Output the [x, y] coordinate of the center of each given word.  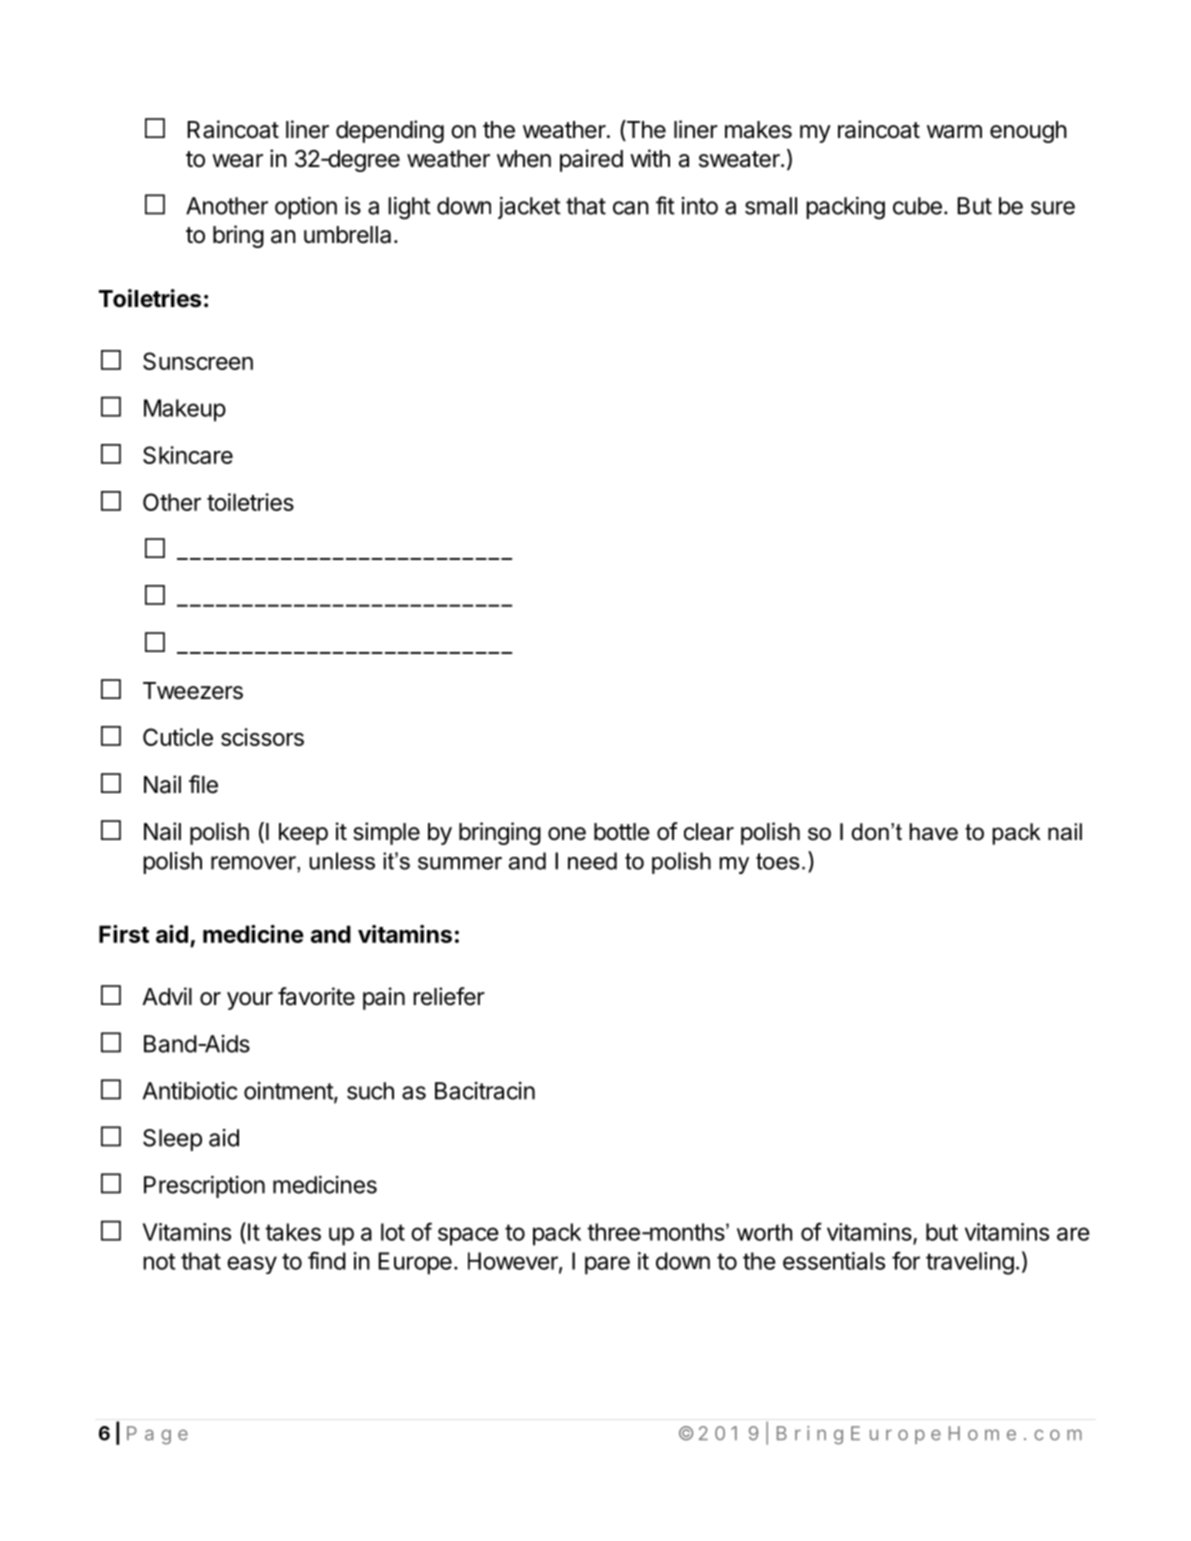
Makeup [185, 410]
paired [591, 160]
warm [954, 132]
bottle [622, 832]
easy [252, 1265]
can [631, 208]
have [933, 832]
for [906, 1260]
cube [917, 206]
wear [237, 161]
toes [778, 861]
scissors [262, 737]
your [250, 1001]
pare [607, 1265]
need [592, 861]
